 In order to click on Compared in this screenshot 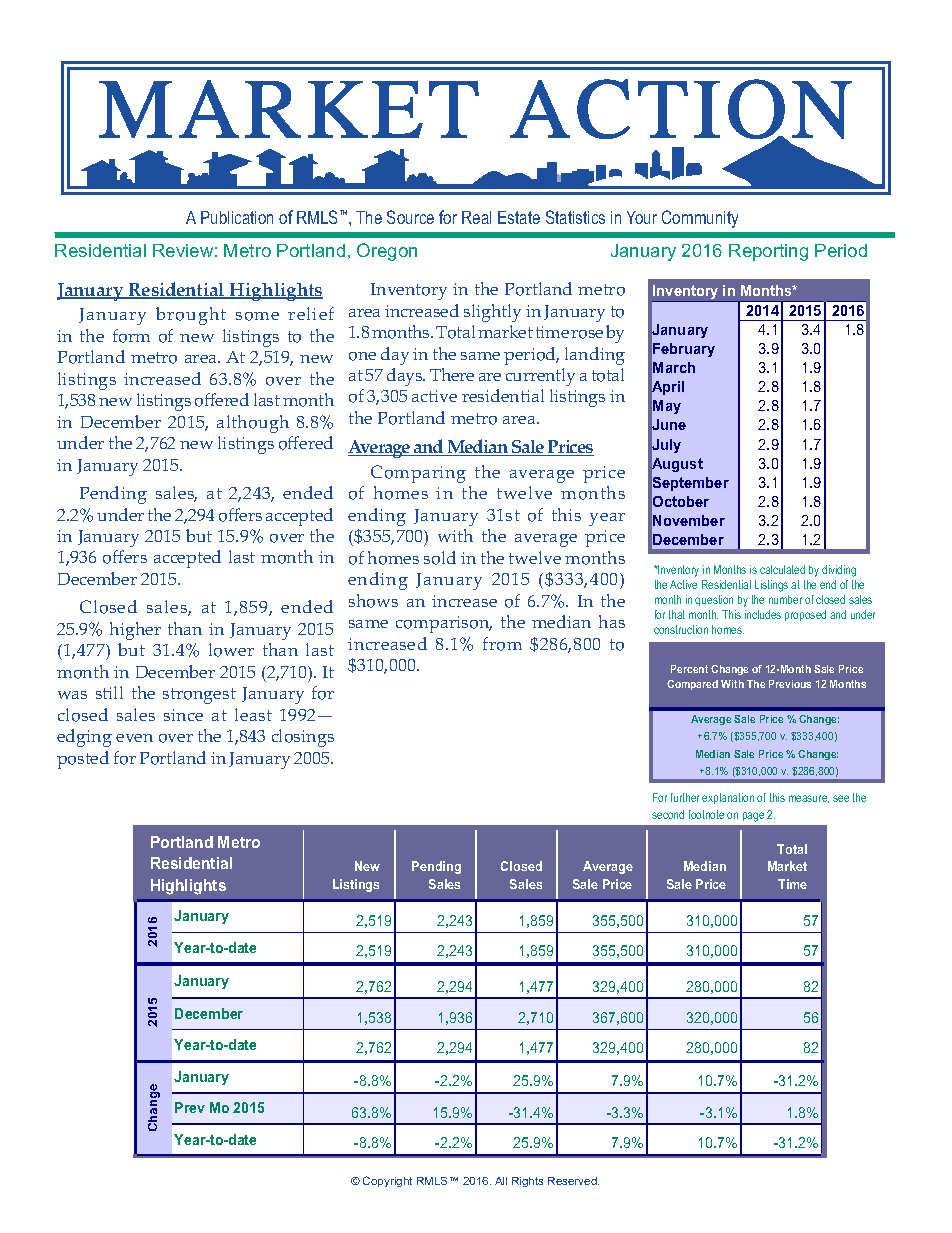, I will do `click(692, 685)`.
